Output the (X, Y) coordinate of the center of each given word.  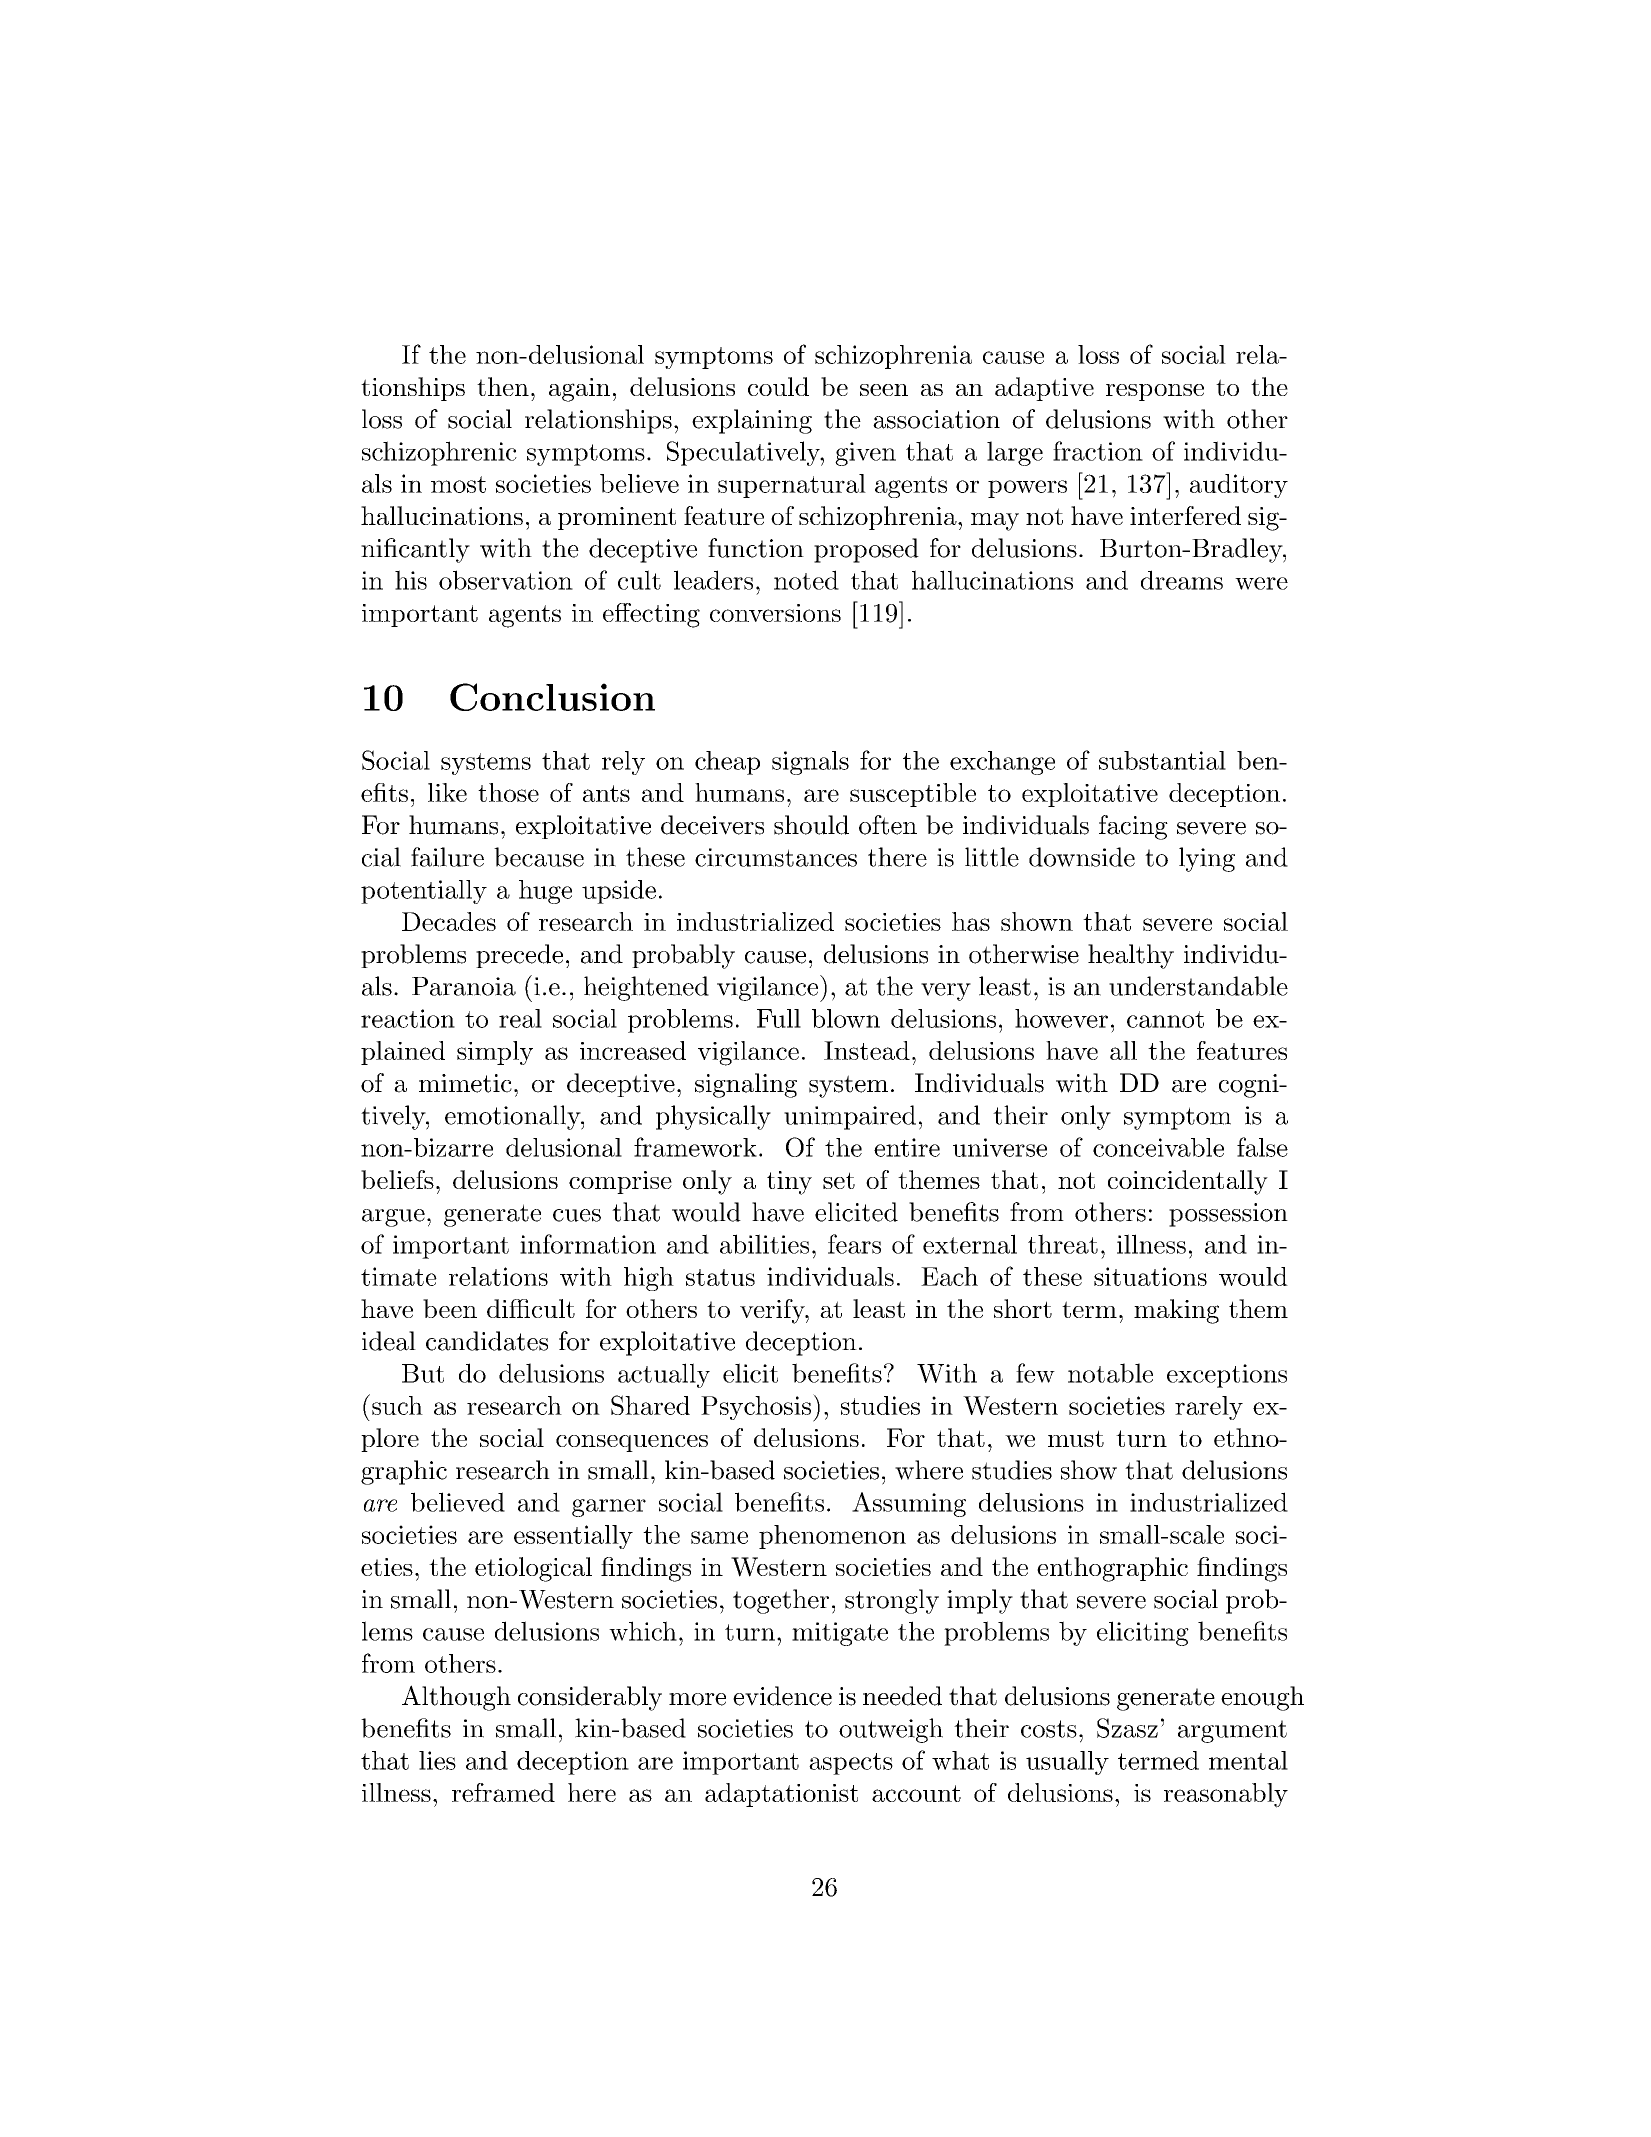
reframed (503, 1792)
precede (519, 956)
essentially (573, 1537)
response (1155, 392)
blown (846, 1018)
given (865, 454)
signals (810, 763)
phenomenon (832, 1537)
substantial (1162, 760)
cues (577, 1215)
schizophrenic (439, 453)
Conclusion (552, 697)
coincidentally (1188, 1182)
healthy (1131, 956)
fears (854, 1244)
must (1076, 1438)
